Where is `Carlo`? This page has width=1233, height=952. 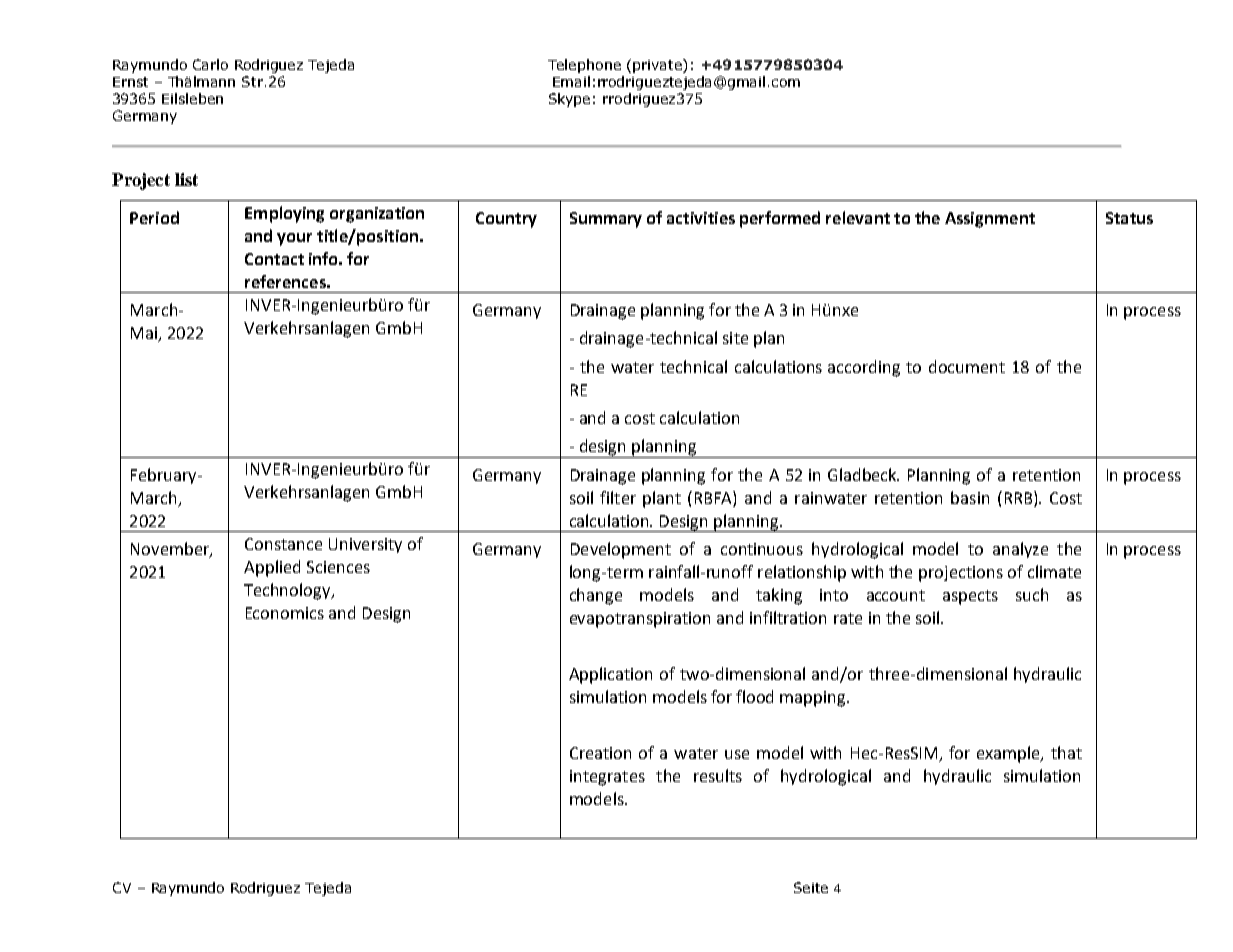
Carlo is located at coordinates (210, 64).
